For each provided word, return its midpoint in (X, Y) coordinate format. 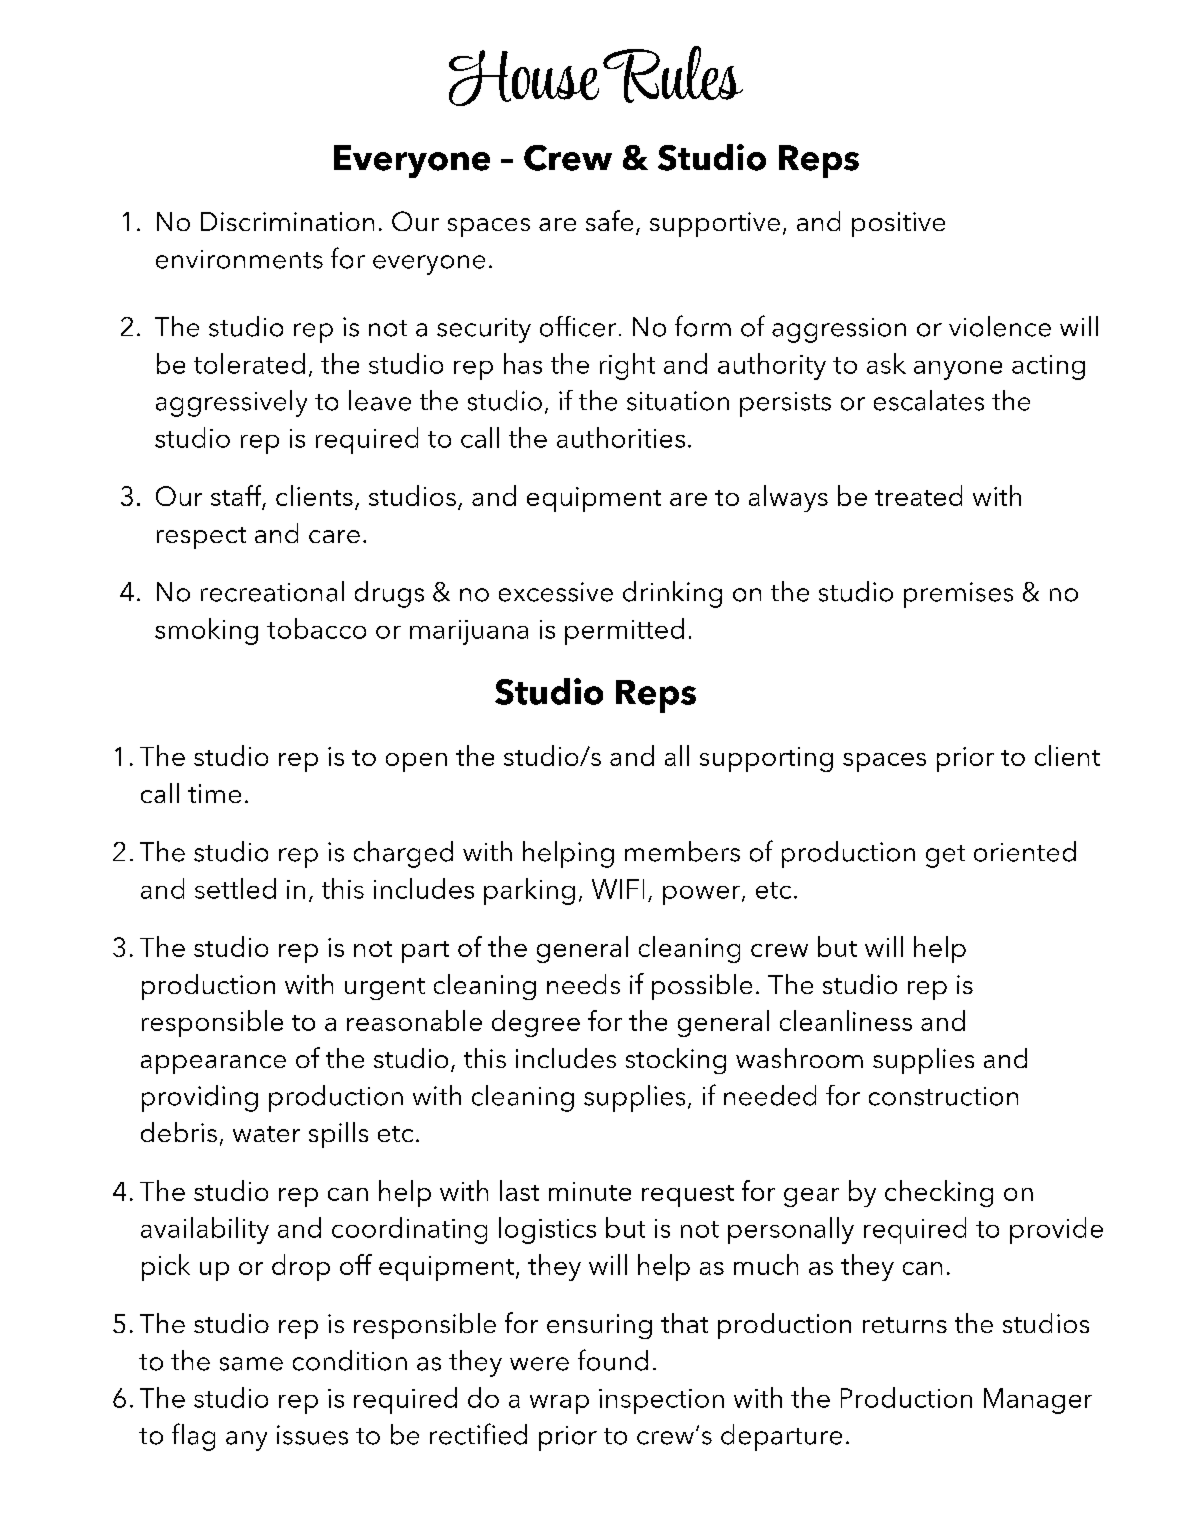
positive (898, 224)
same (251, 1364)
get (945, 856)
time (214, 793)
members (682, 851)
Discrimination (287, 221)
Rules (673, 74)
